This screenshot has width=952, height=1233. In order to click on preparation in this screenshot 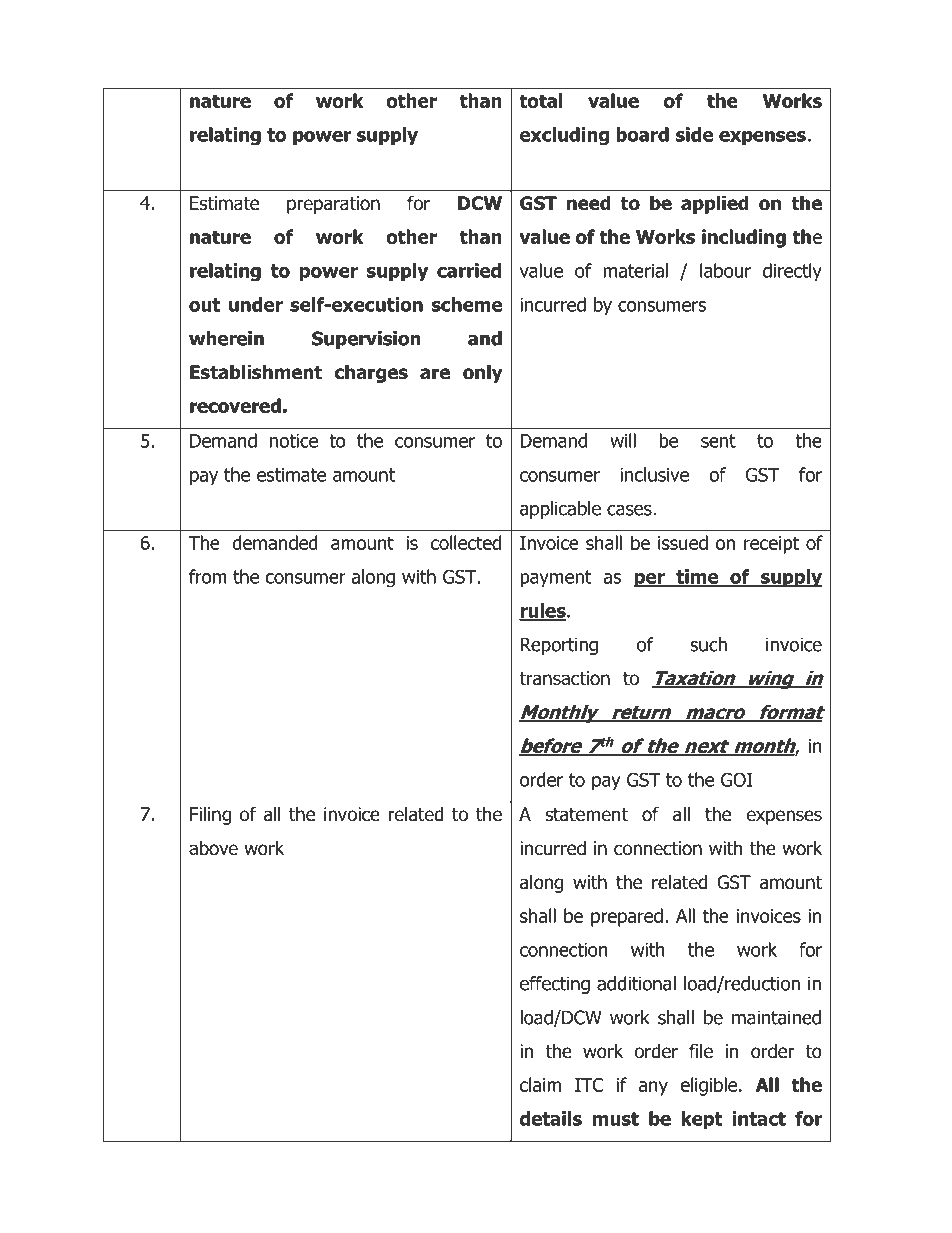, I will do `click(333, 205)`.
